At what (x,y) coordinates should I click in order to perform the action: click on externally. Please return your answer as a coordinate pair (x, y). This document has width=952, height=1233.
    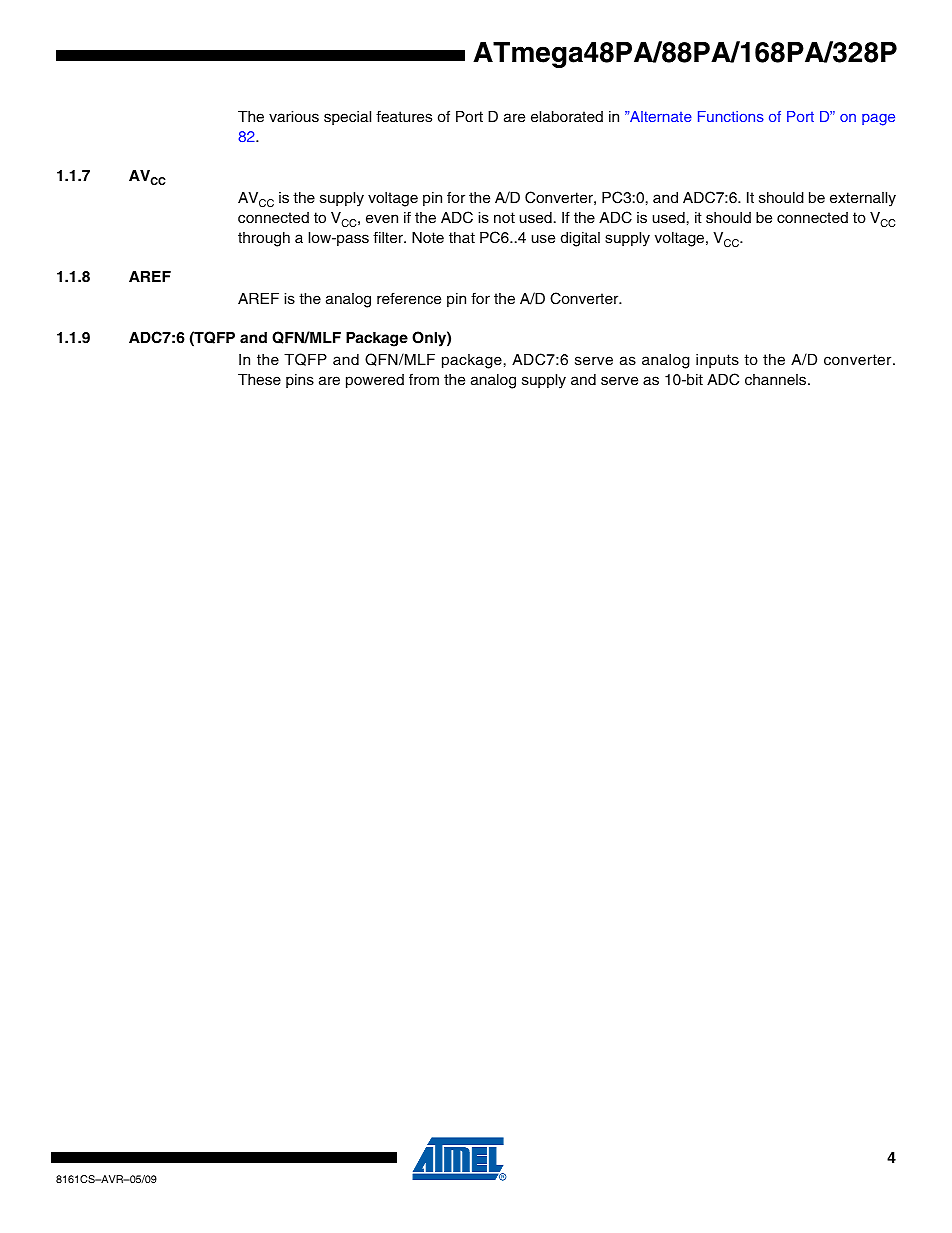
    Looking at the image, I should click on (863, 199).
